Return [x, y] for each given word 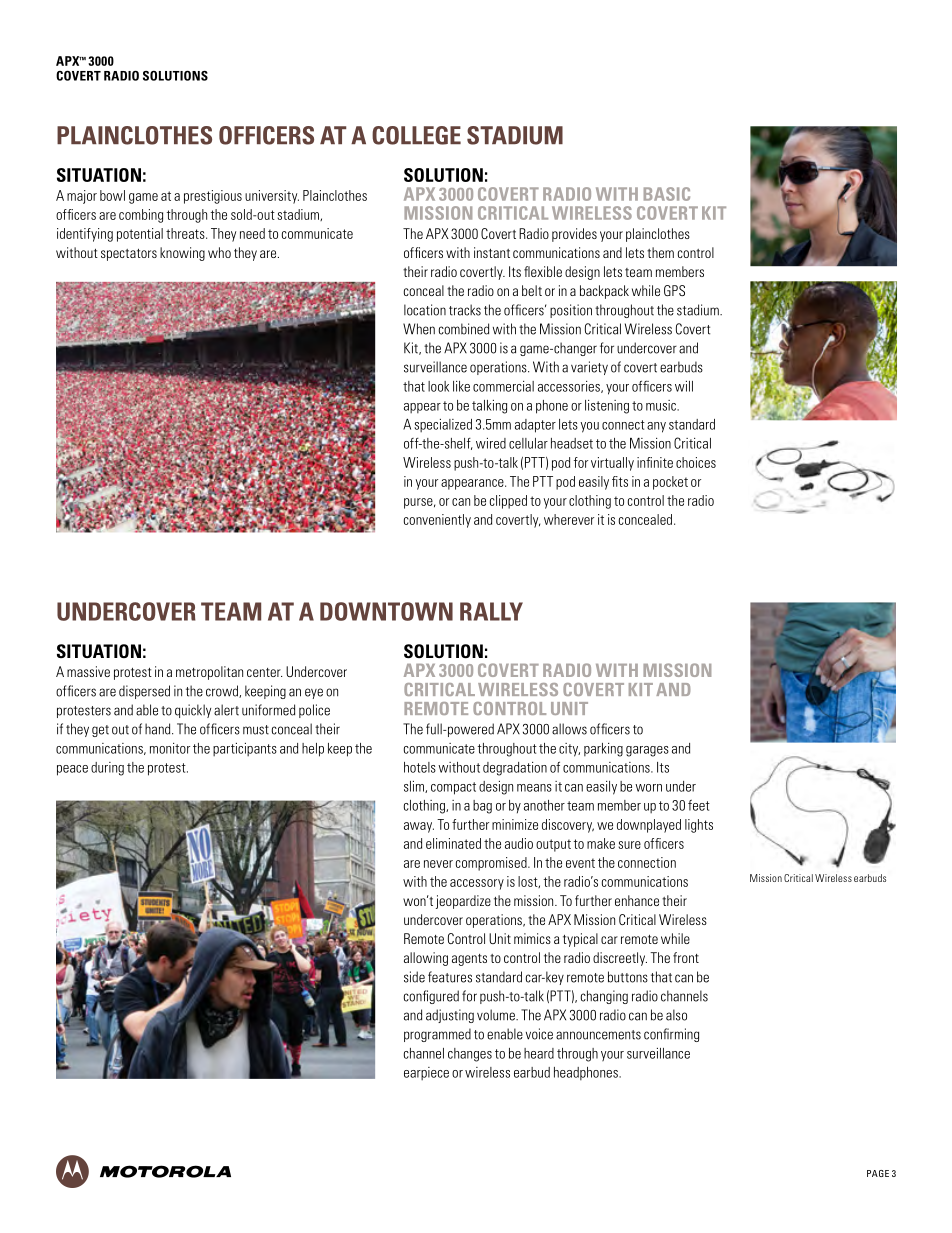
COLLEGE [416, 135]
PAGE [878, 1173]
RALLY [491, 611]
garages [647, 751]
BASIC [667, 194]
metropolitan [209, 673]
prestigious [213, 197]
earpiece [426, 1073]
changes [470, 1055]
